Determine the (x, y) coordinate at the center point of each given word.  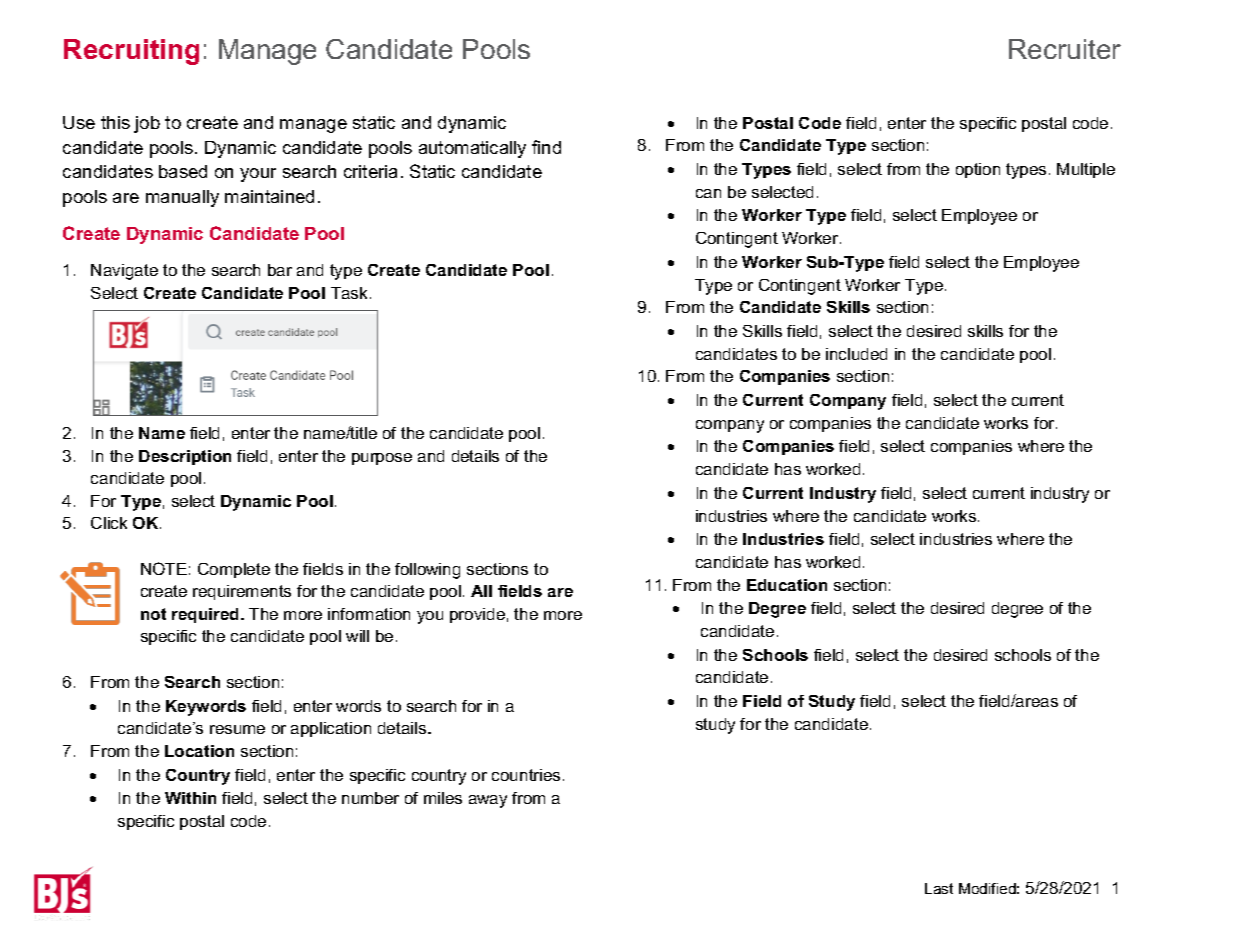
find (546, 147)
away (488, 801)
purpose (382, 459)
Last (939, 888)
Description (185, 457)
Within (190, 798)
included (856, 354)
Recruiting (131, 52)
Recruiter (1065, 49)
